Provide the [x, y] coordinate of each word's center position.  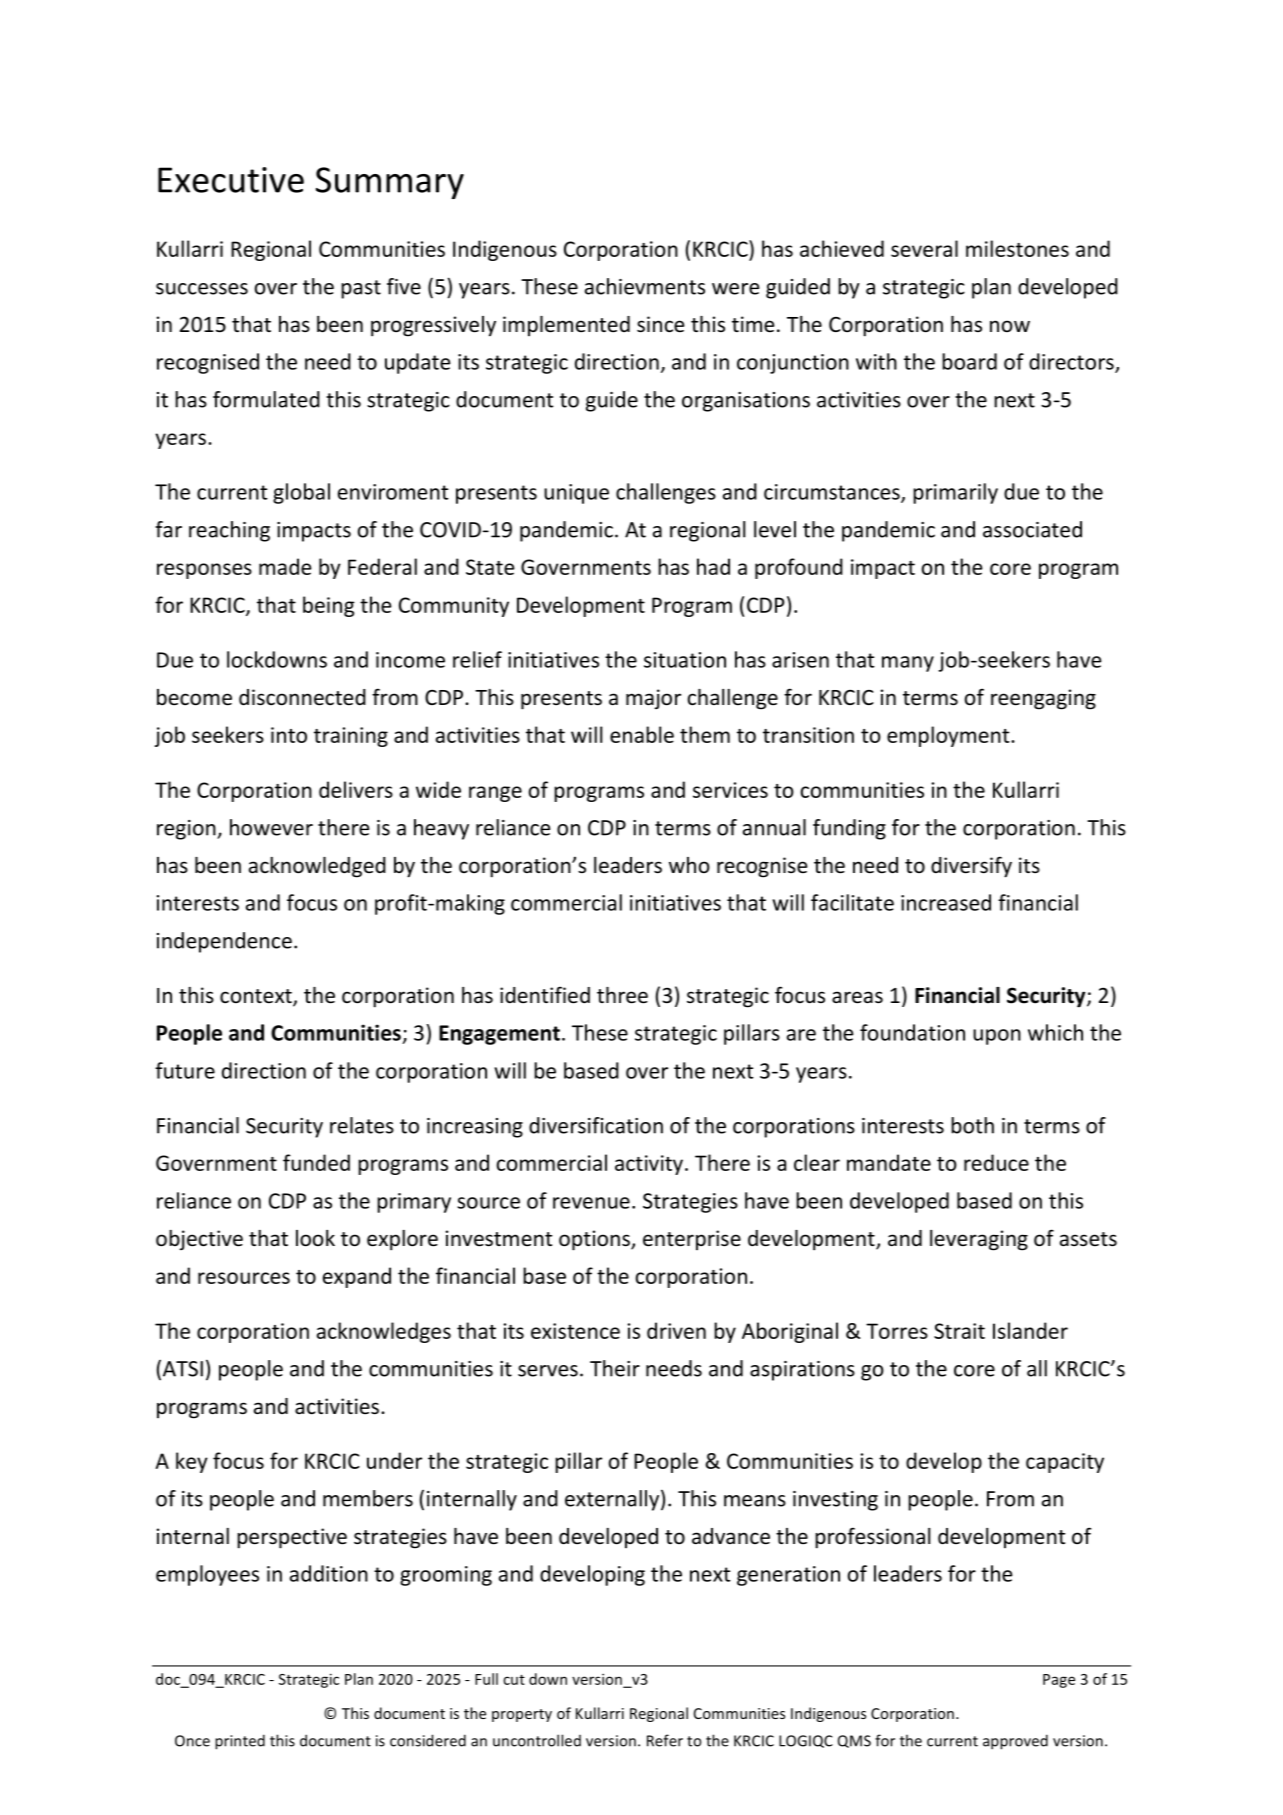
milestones [1017, 248]
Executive [231, 180]
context [257, 997]
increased [946, 902]
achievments [645, 286]
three [622, 995]
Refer [665, 1740]
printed [240, 1742]
